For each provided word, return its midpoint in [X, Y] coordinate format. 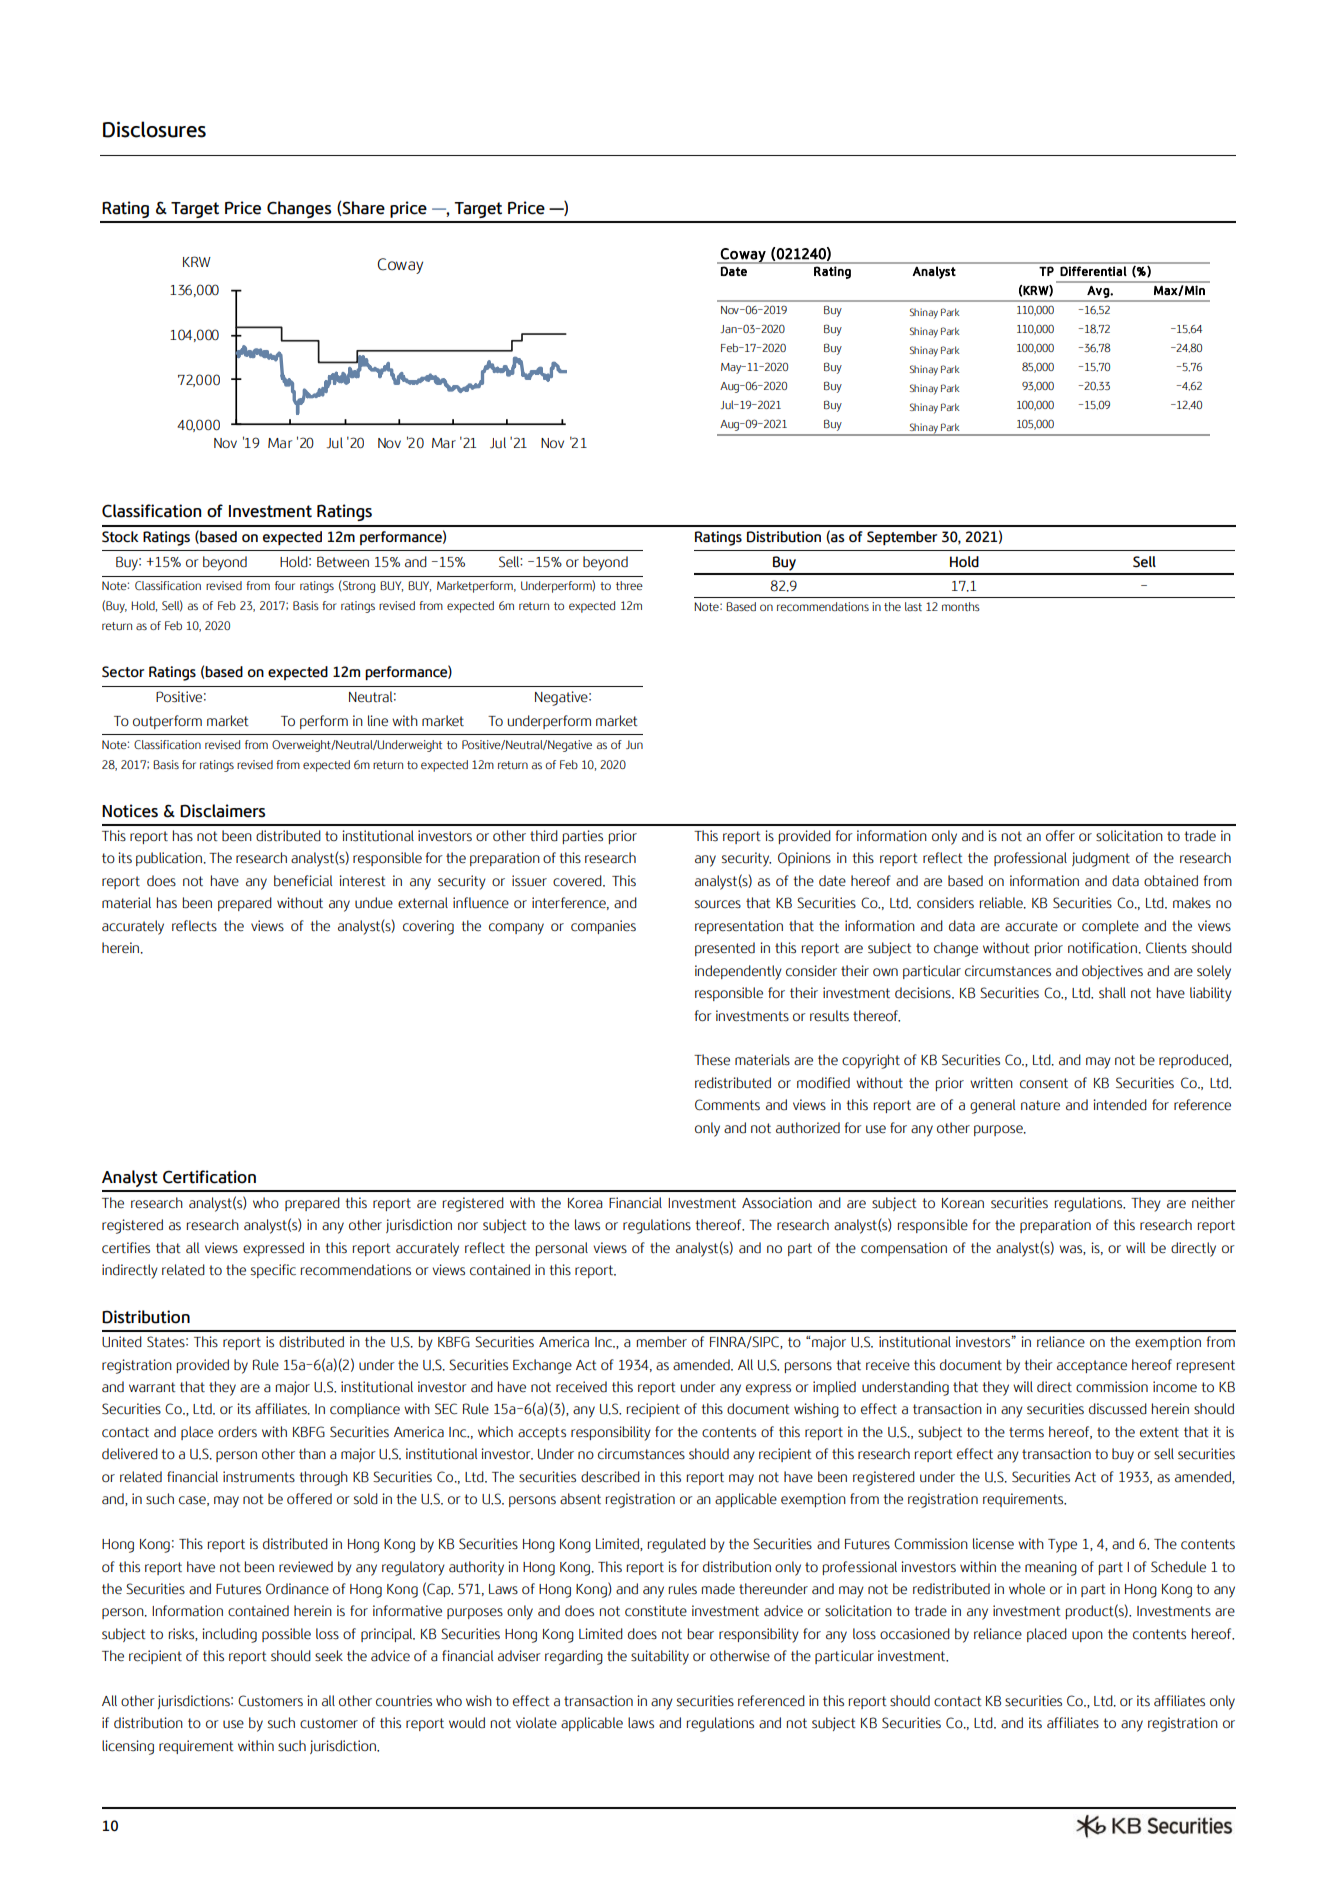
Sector [123, 672]
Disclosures [154, 129]
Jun [634, 744]
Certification [209, 1177]
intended [1120, 1105]
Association [777, 1203]
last [913, 606]
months [961, 606]
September [902, 538]
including [229, 1635]
